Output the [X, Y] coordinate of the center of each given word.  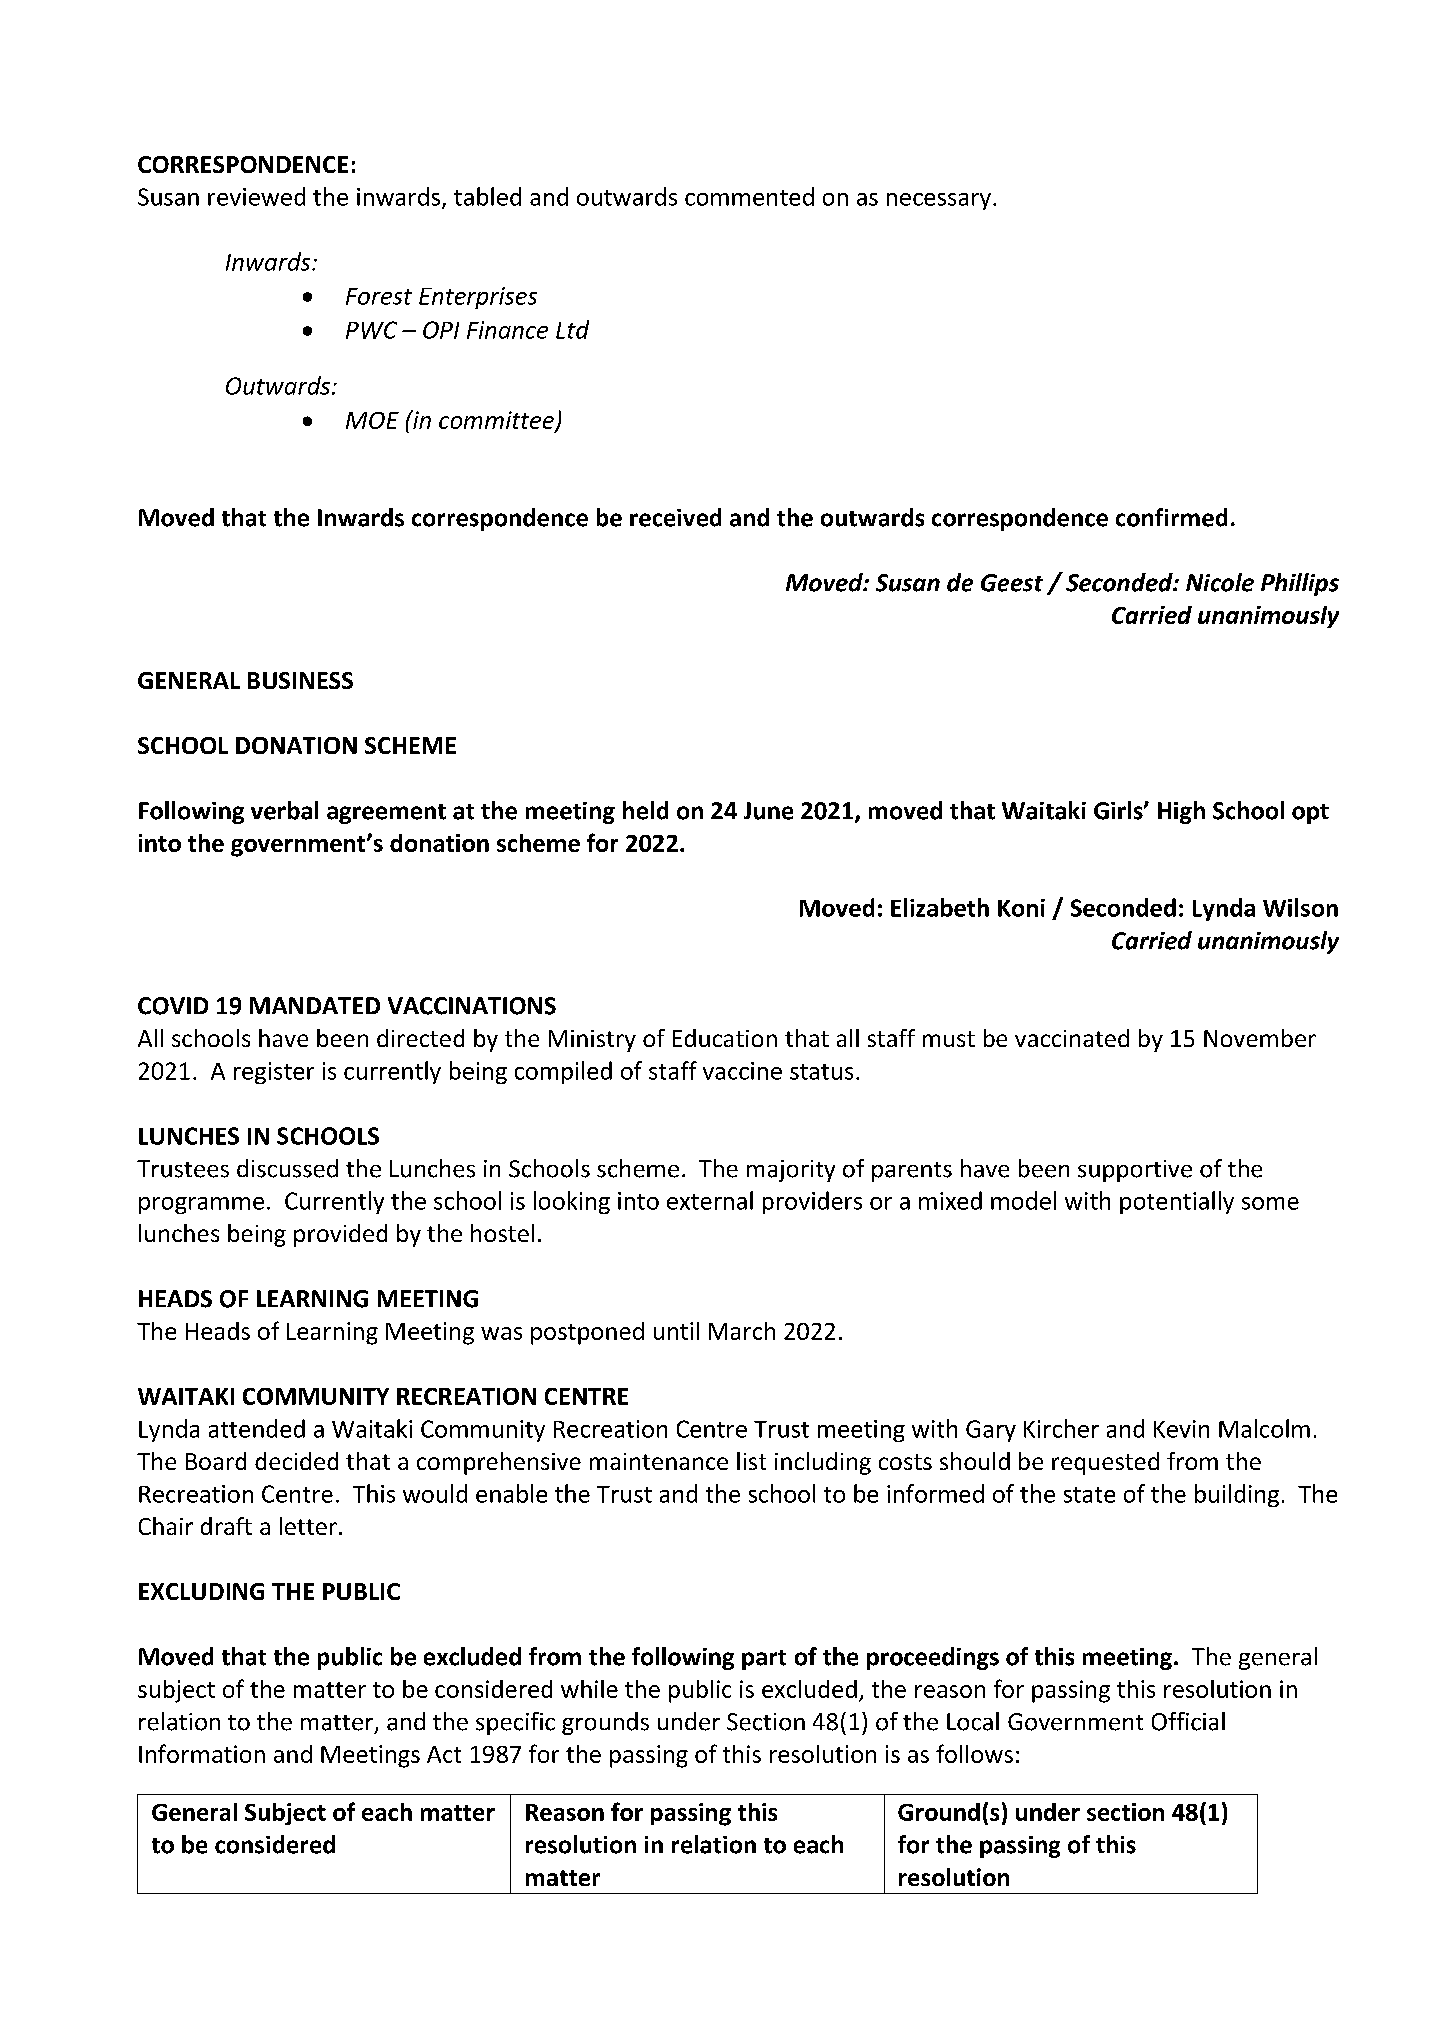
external [710, 1200]
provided [340, 1235]
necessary [939, 201]
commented [749, 196]
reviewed [256, 196]
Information [202, 1753]
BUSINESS [300, 680]
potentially [1177, 1202]
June [768, 811]
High [1181, 812]
